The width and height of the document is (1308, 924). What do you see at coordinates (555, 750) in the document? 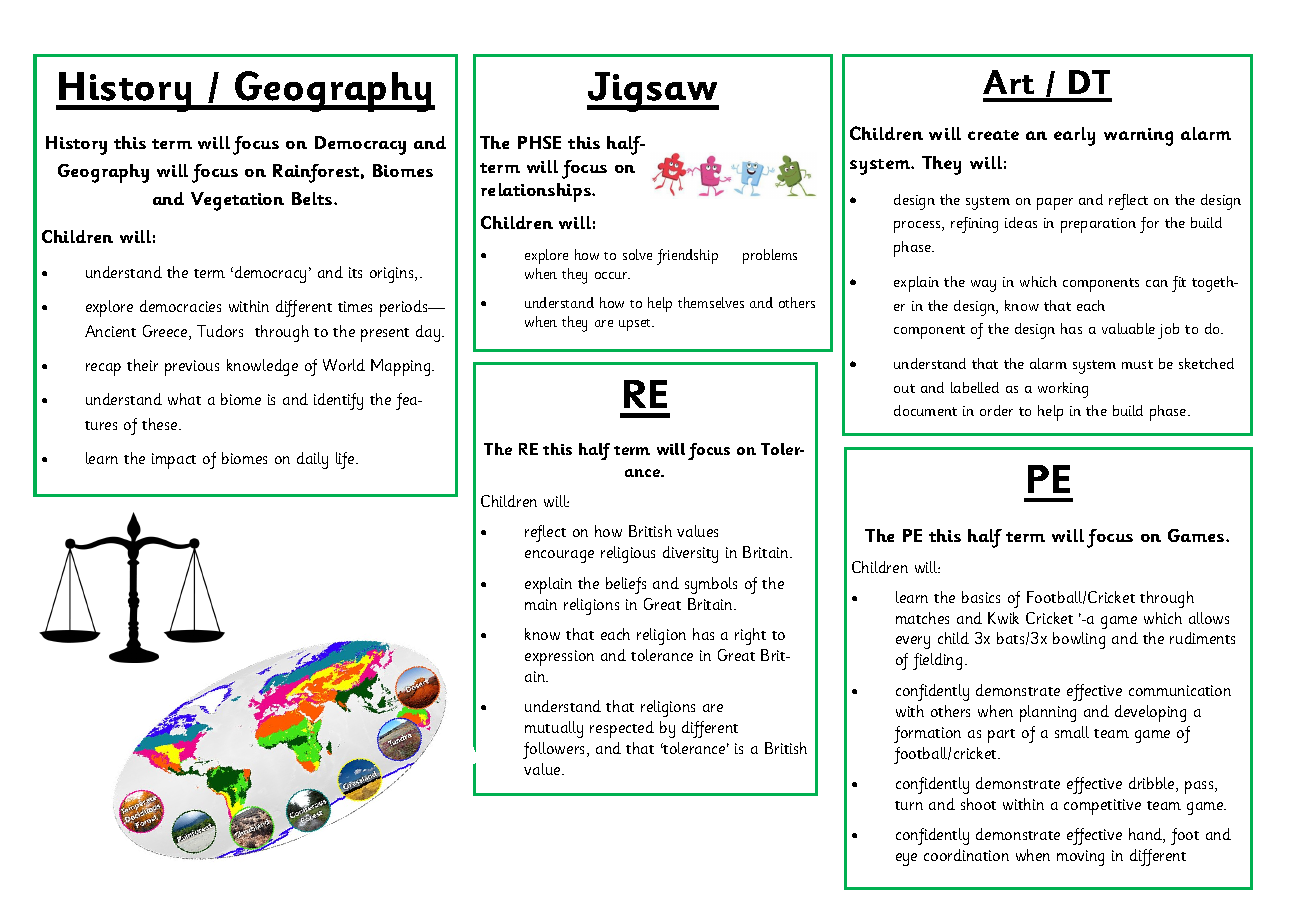
I see `followers` at bounding box center [555, 750].
